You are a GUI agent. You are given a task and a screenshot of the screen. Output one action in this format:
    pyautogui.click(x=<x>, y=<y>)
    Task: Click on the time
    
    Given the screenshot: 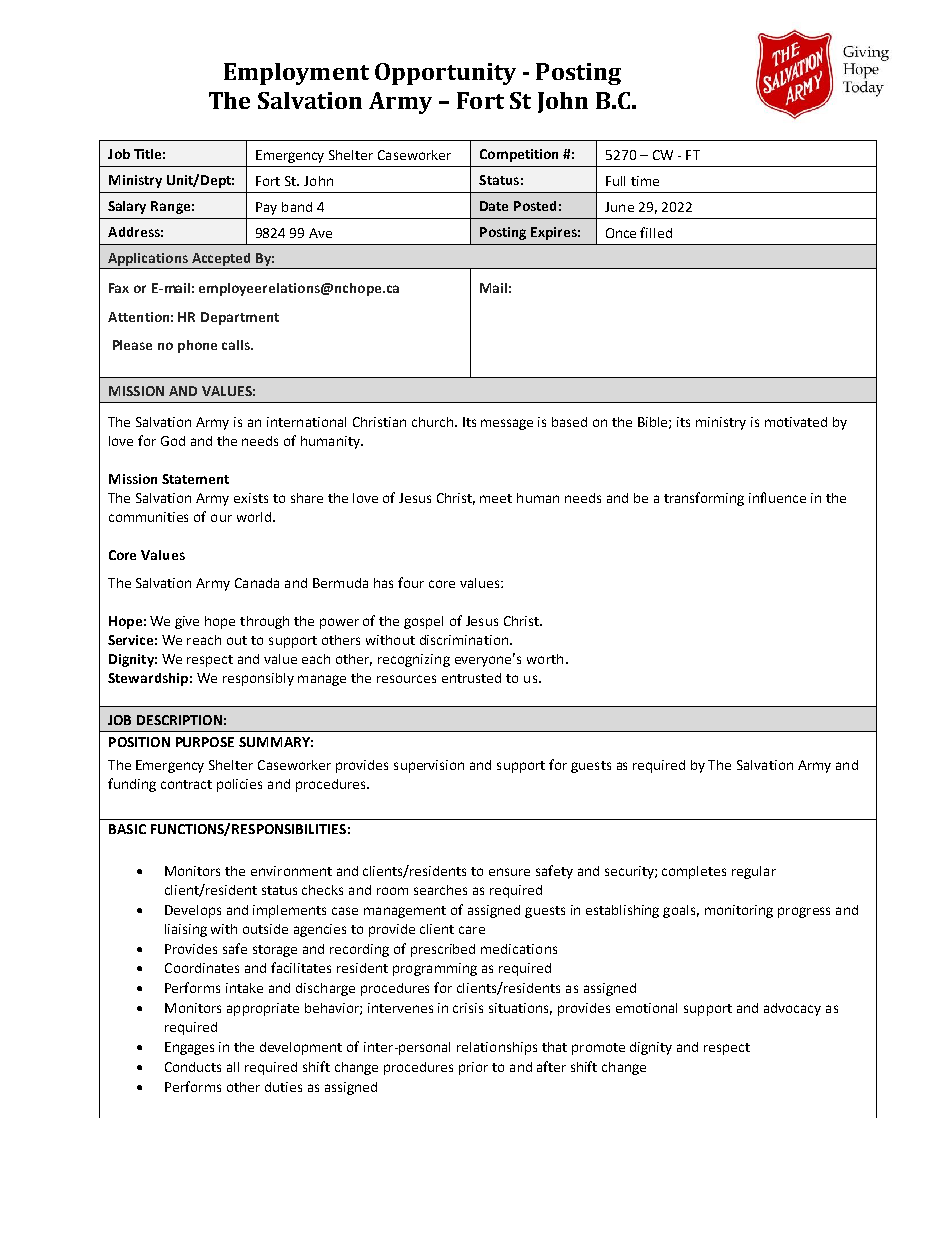 What is the action you would take?
    pyautogui.click(x=645, y=181)
